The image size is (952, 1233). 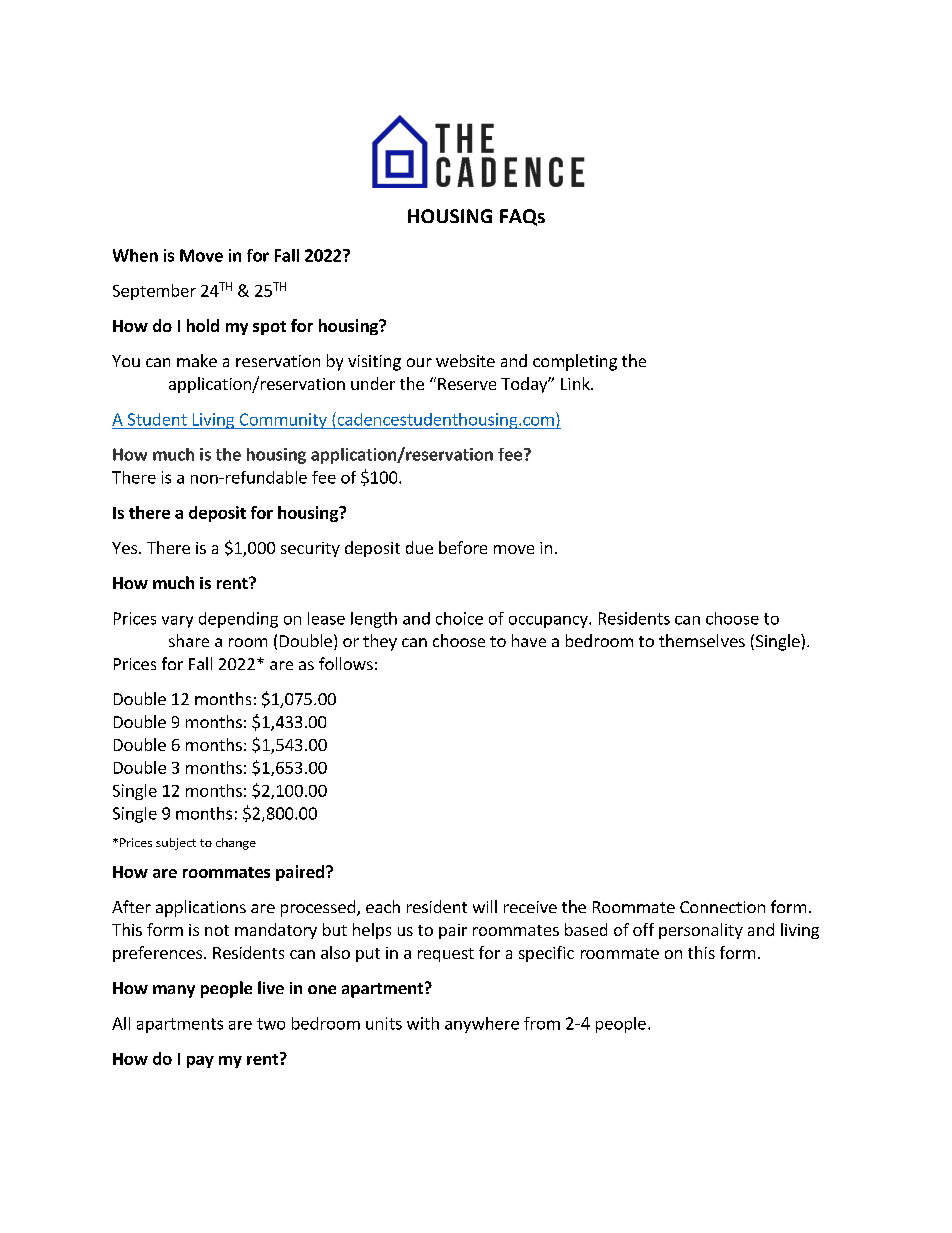 I want to click on each, so click(x=383, y=906).
